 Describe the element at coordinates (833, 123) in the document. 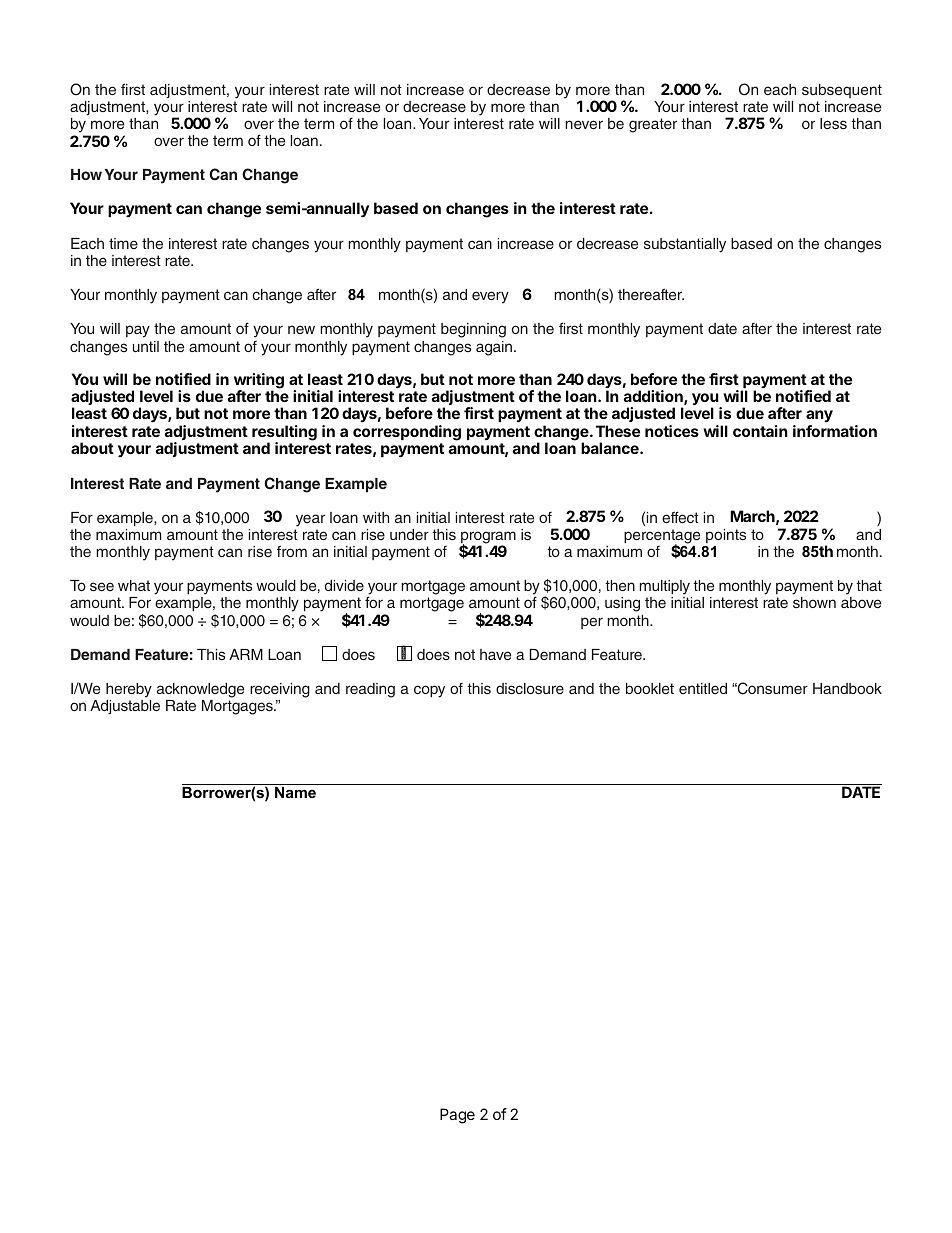

I see `less` at that location.
